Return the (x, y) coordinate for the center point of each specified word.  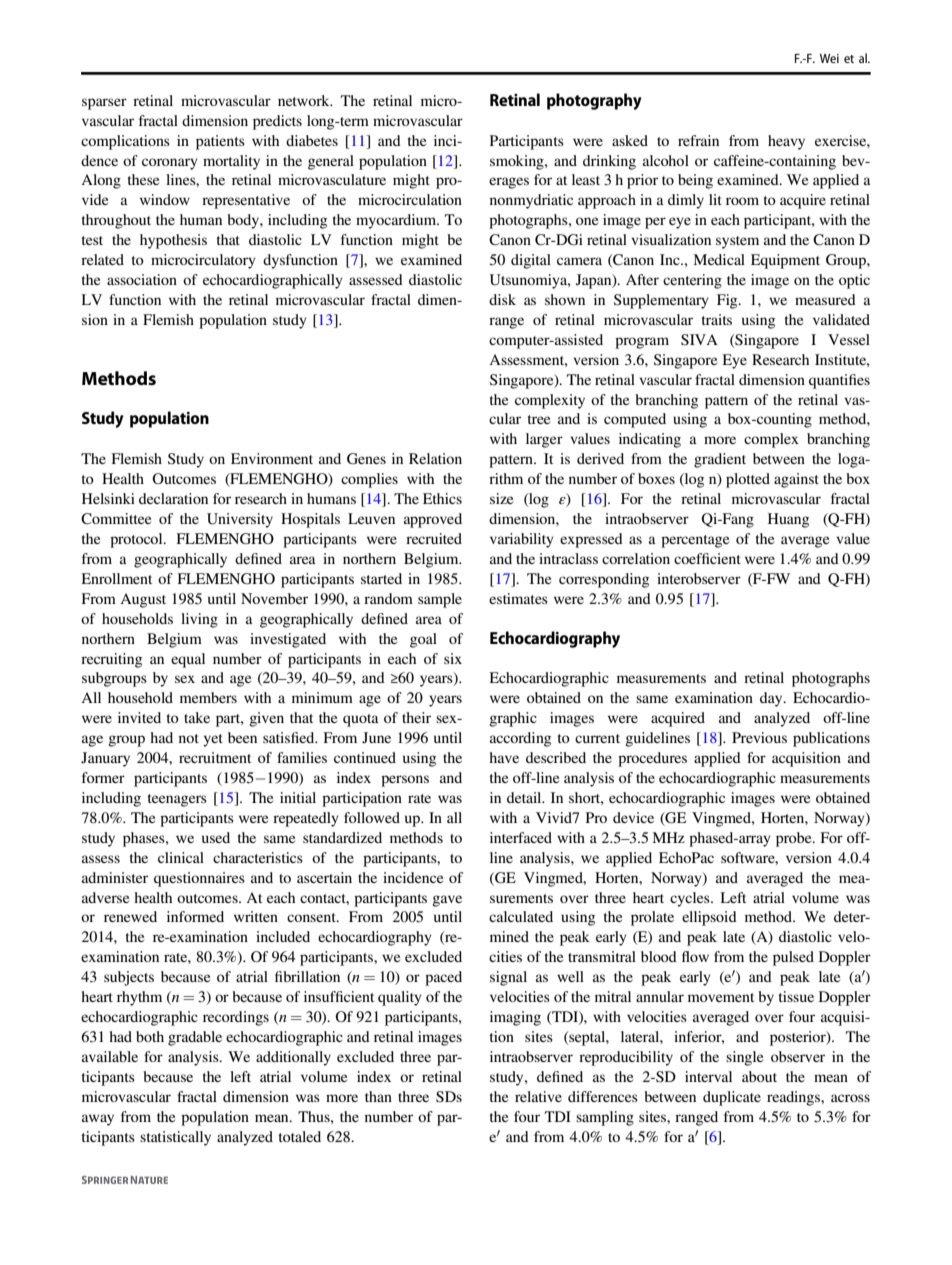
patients (220, 142)
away (98, 1120)
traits (717, 319)
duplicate (732, 1098)
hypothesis (173, 241)
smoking (518, 162)
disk (502, 299)
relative (538, 1096)
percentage (695, 541)
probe (795, 839)
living (199, 620)
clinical (181, 857)
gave (447, 901)
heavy (786, 142)
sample (440, 600)
